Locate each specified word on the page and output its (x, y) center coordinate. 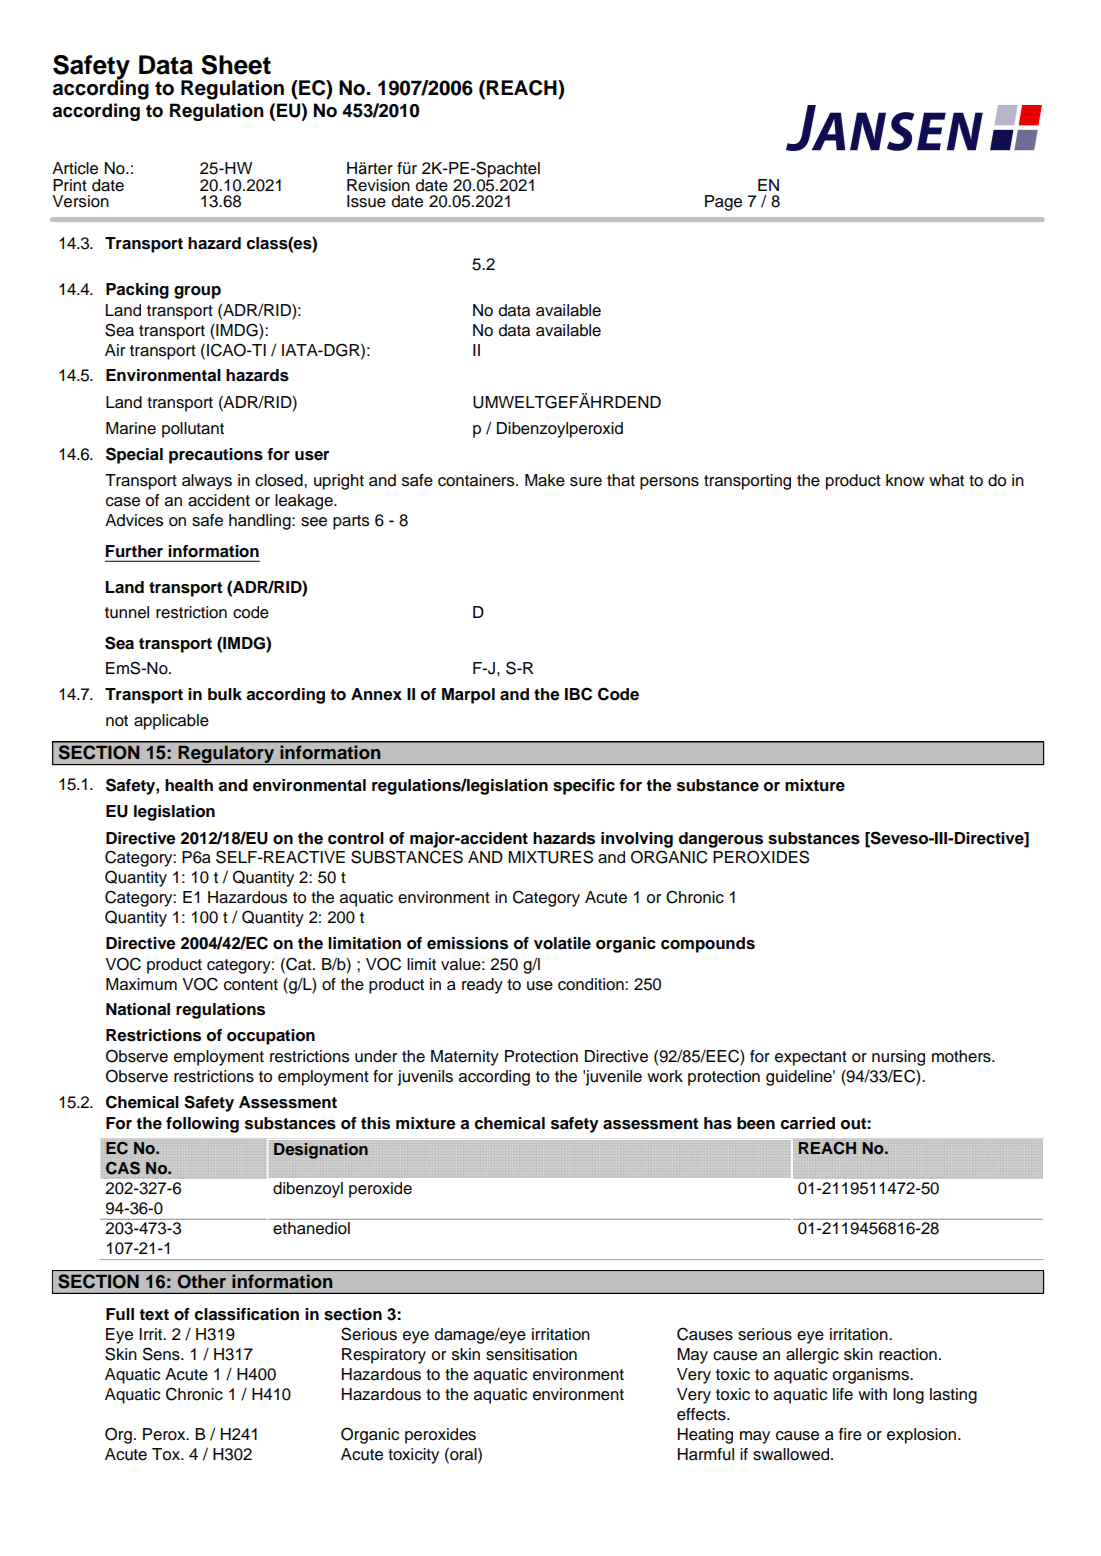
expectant (811, 1058)
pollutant (193, 430)
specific (584, 787)
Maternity (465, 1058)
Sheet (236, 65)
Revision (378, 185)
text (154, 1315)
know (905, 480)
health (189, 785)
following (202, 1125)
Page (723, 203)
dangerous (720, 840)
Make (545, 480)
